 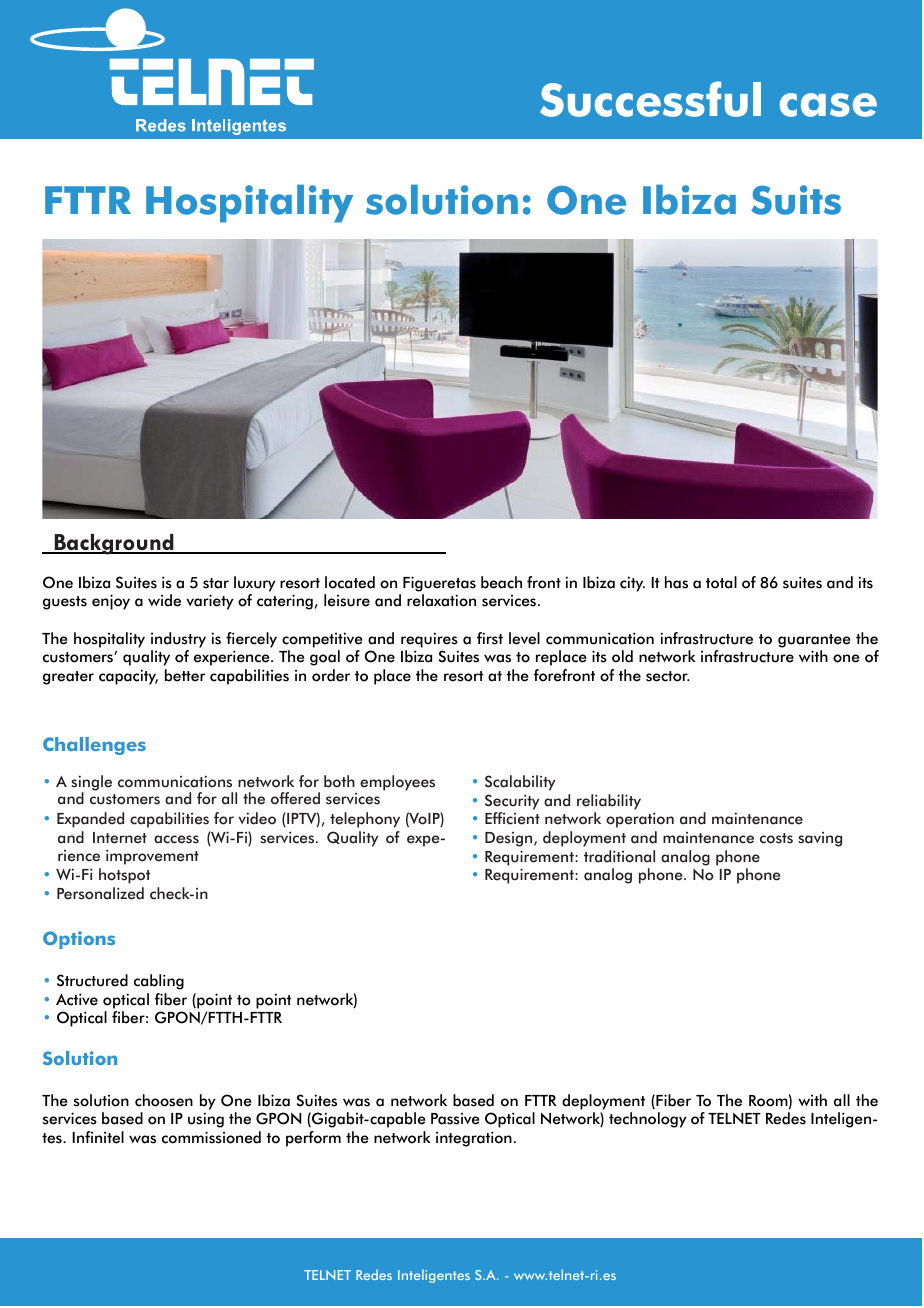 What do you see at coordinates (114, 544) in the page?
I see `Background` at bounding box center [114, 544].
